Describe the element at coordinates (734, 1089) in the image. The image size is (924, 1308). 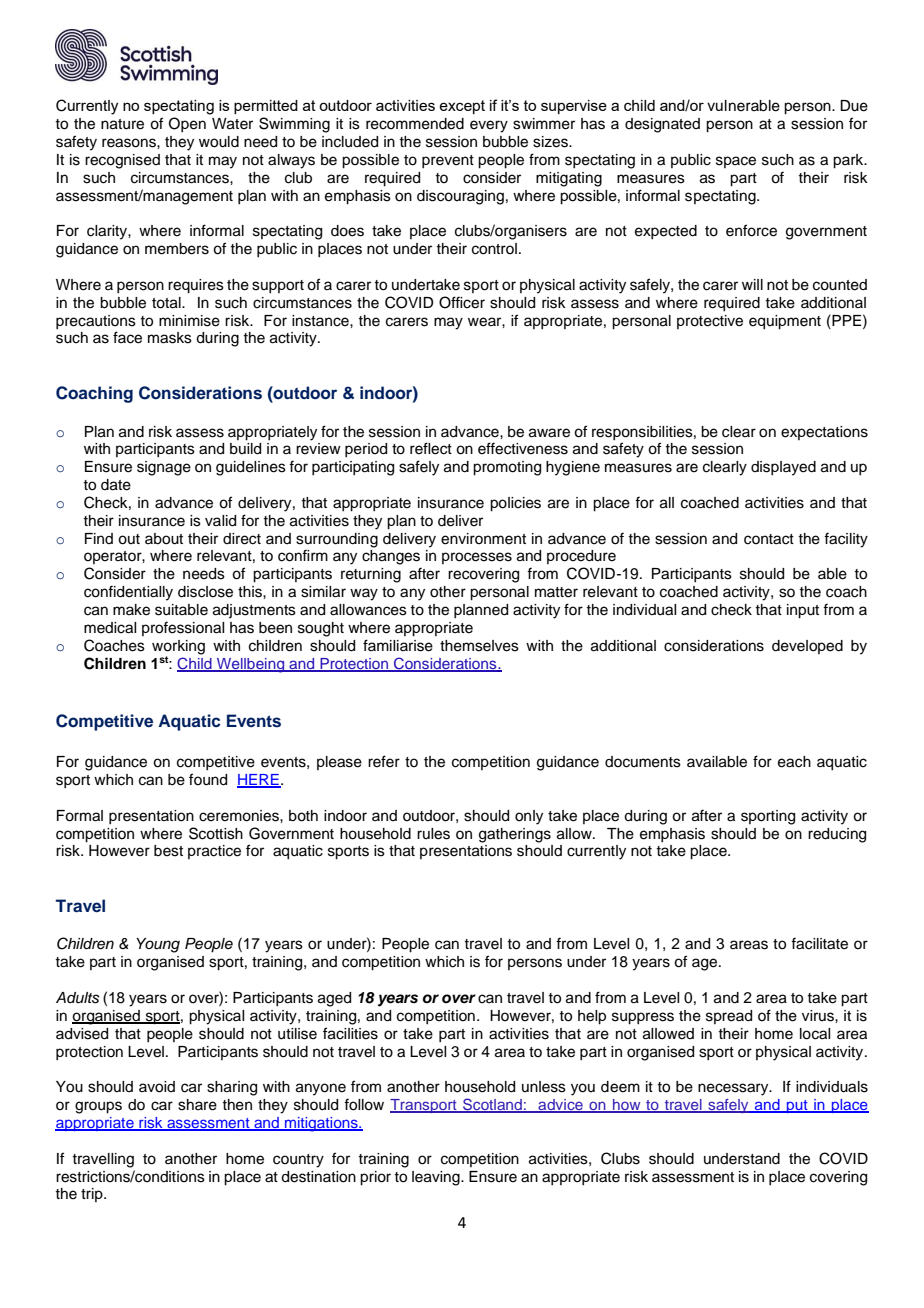
I see `necessary` at that location.
